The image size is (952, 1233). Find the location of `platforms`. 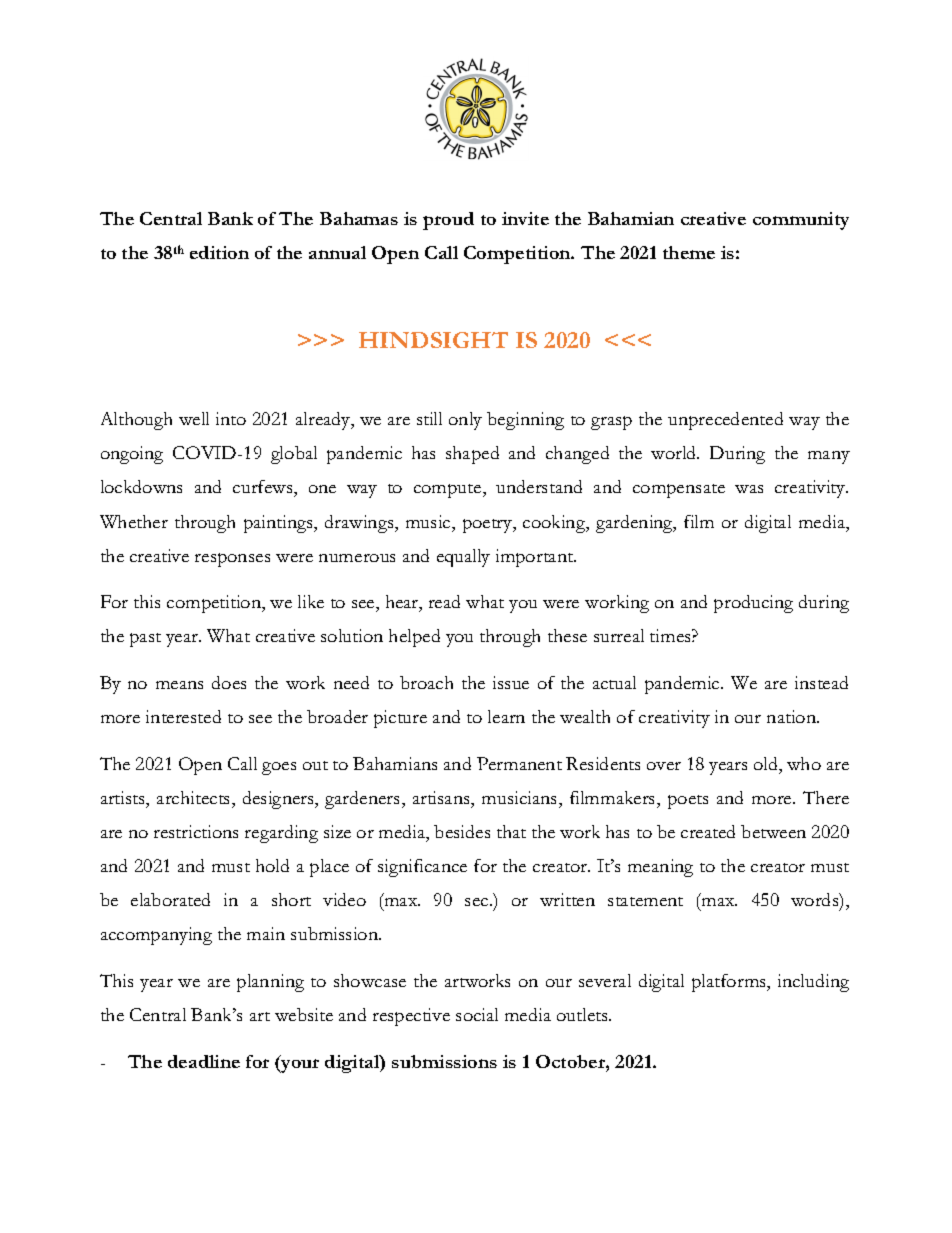

platforms is located at coordinates (730, 983).
